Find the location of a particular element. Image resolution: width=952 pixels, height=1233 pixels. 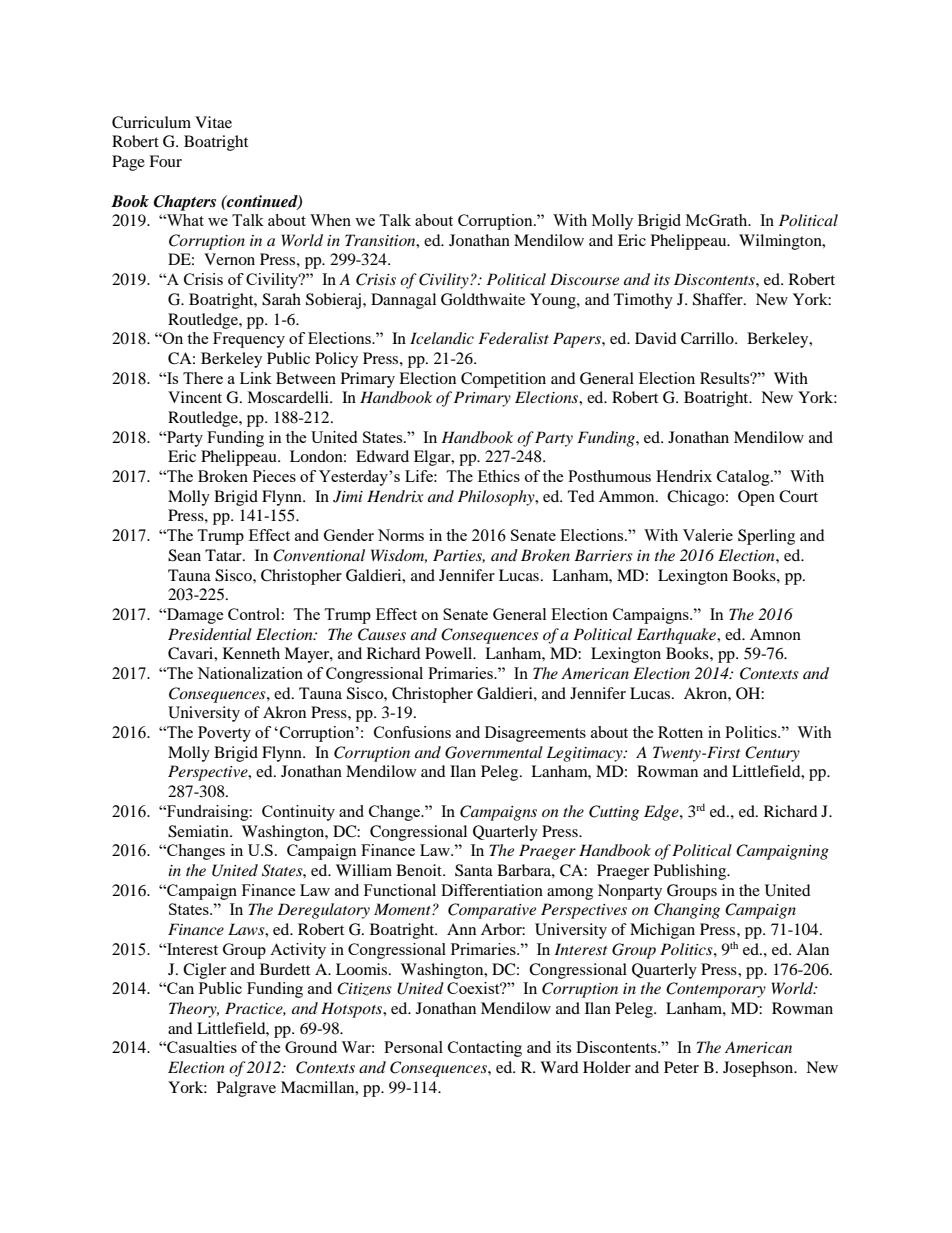

Vitae is located at coordinates (213, 122).
